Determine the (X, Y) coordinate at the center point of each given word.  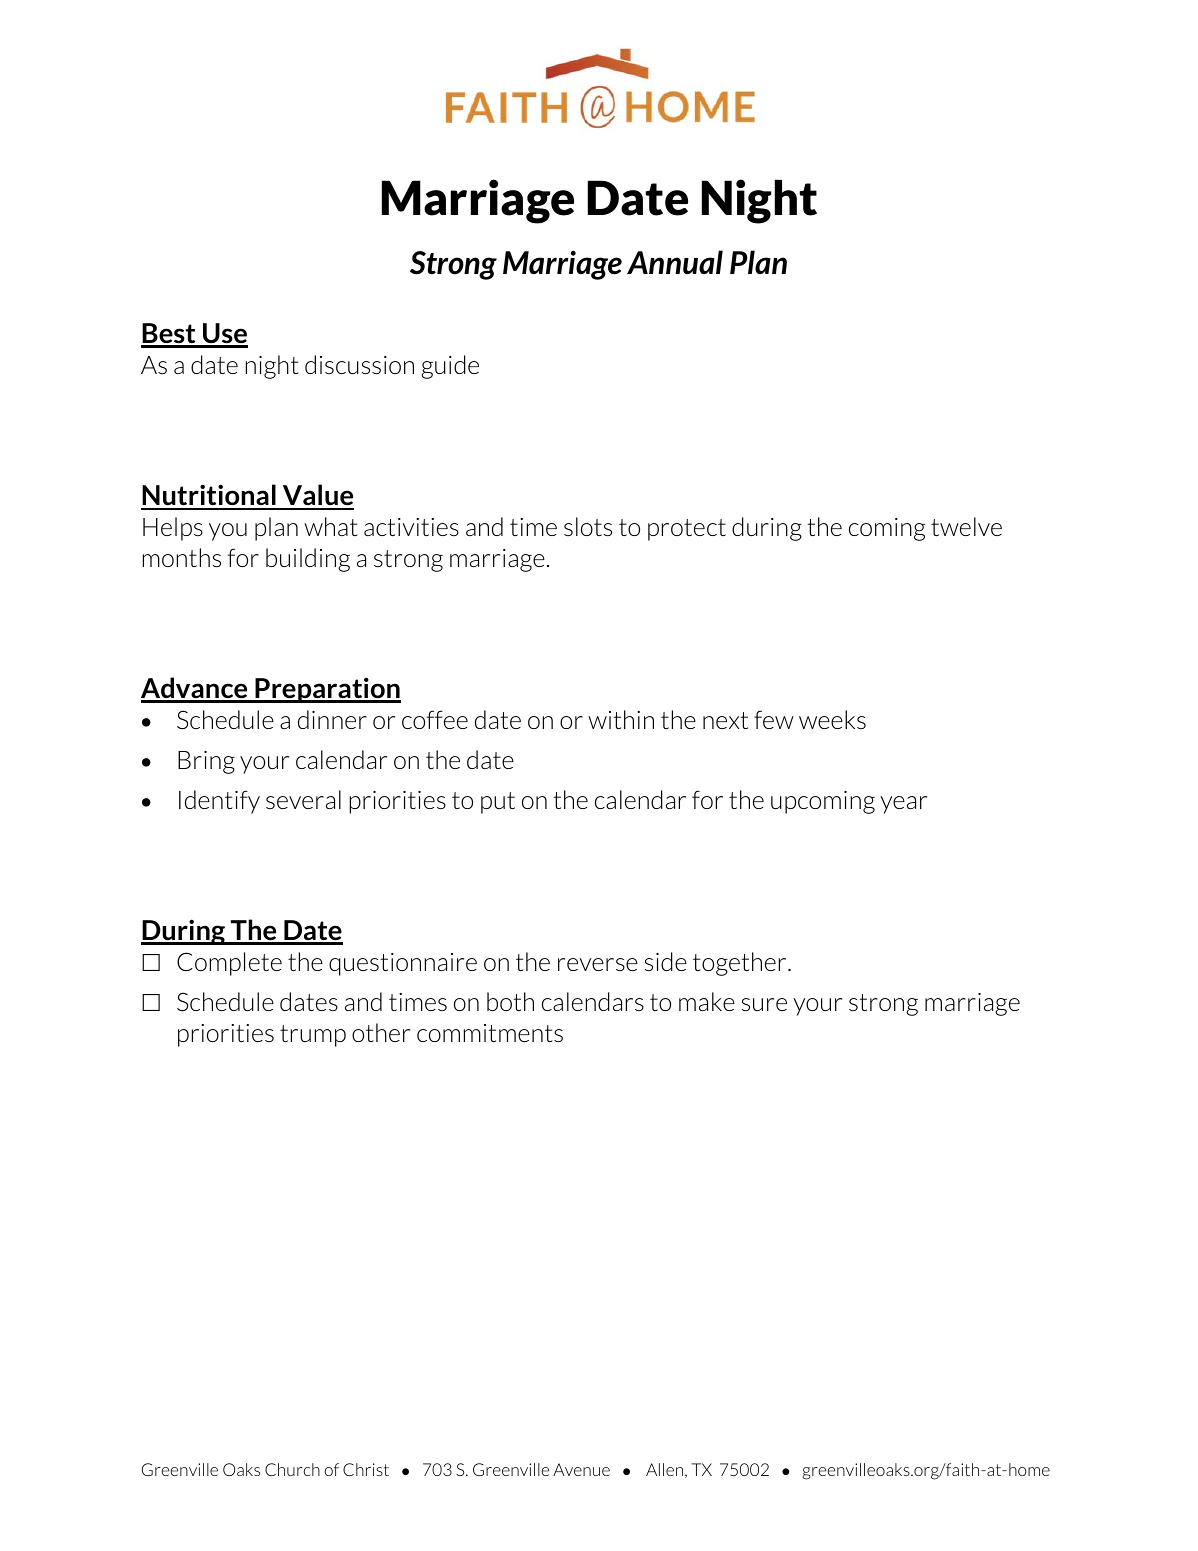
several (303, 799)
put (498, 803)
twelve (966, 526)
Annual (675, 262)
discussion (359, 364)
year (903, 805)
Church (292, 1469)
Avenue (581, 1469)
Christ (366, 1469)
